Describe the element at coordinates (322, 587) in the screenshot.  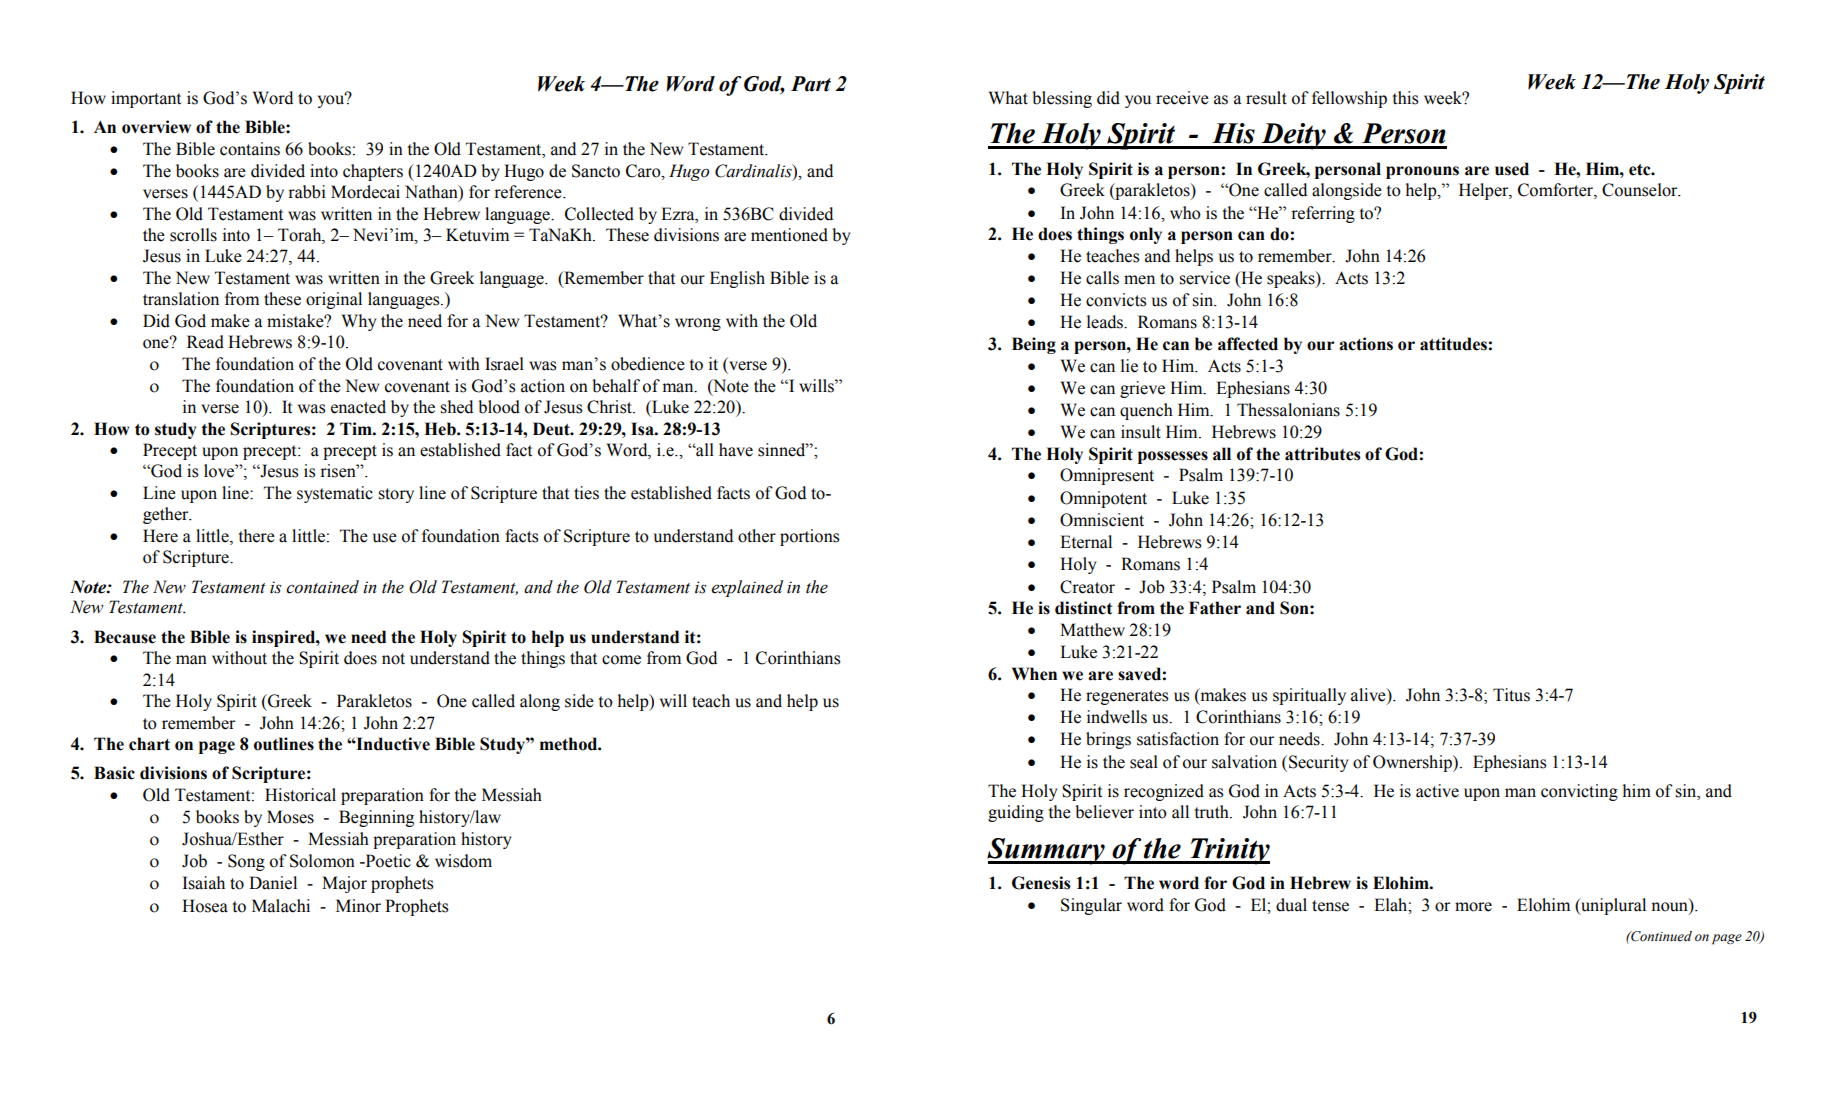
I see `contained` at that location.
